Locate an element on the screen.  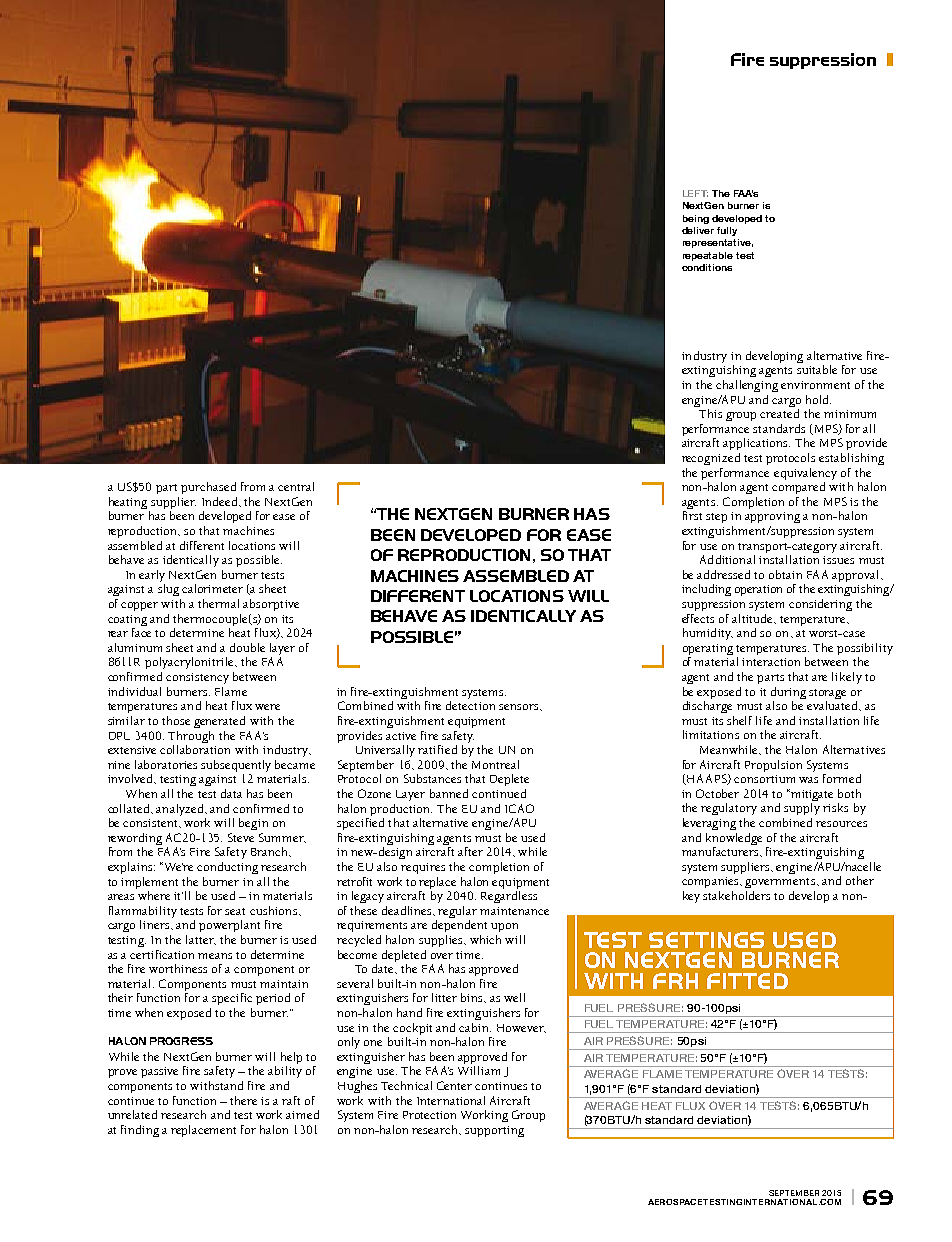
being is located at coordinates (696, 219).
